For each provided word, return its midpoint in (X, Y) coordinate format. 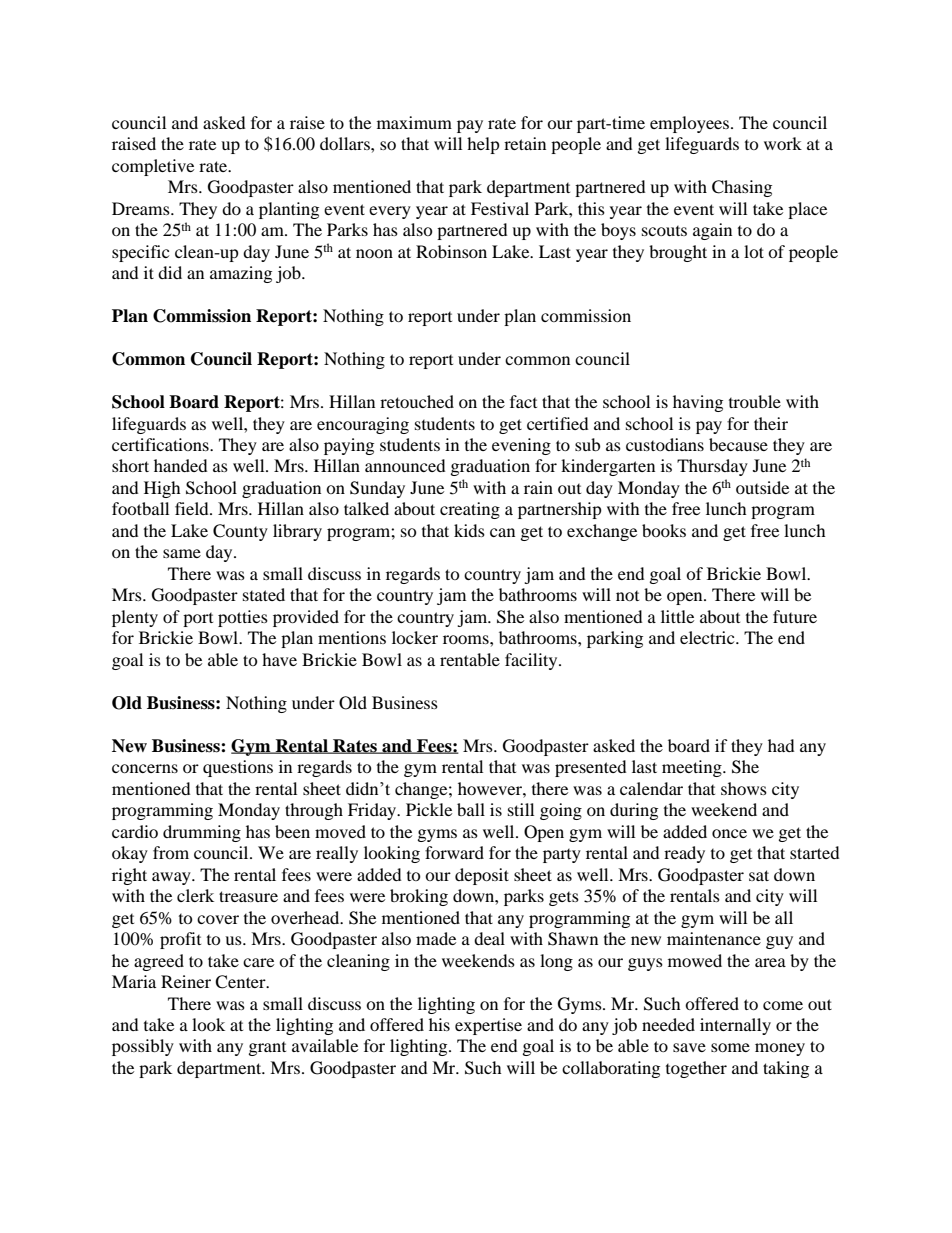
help (483, 145)
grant (267, 1049)
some (730, 1047)
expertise (488, 1026)
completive (153, 167)
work (783, 143)
